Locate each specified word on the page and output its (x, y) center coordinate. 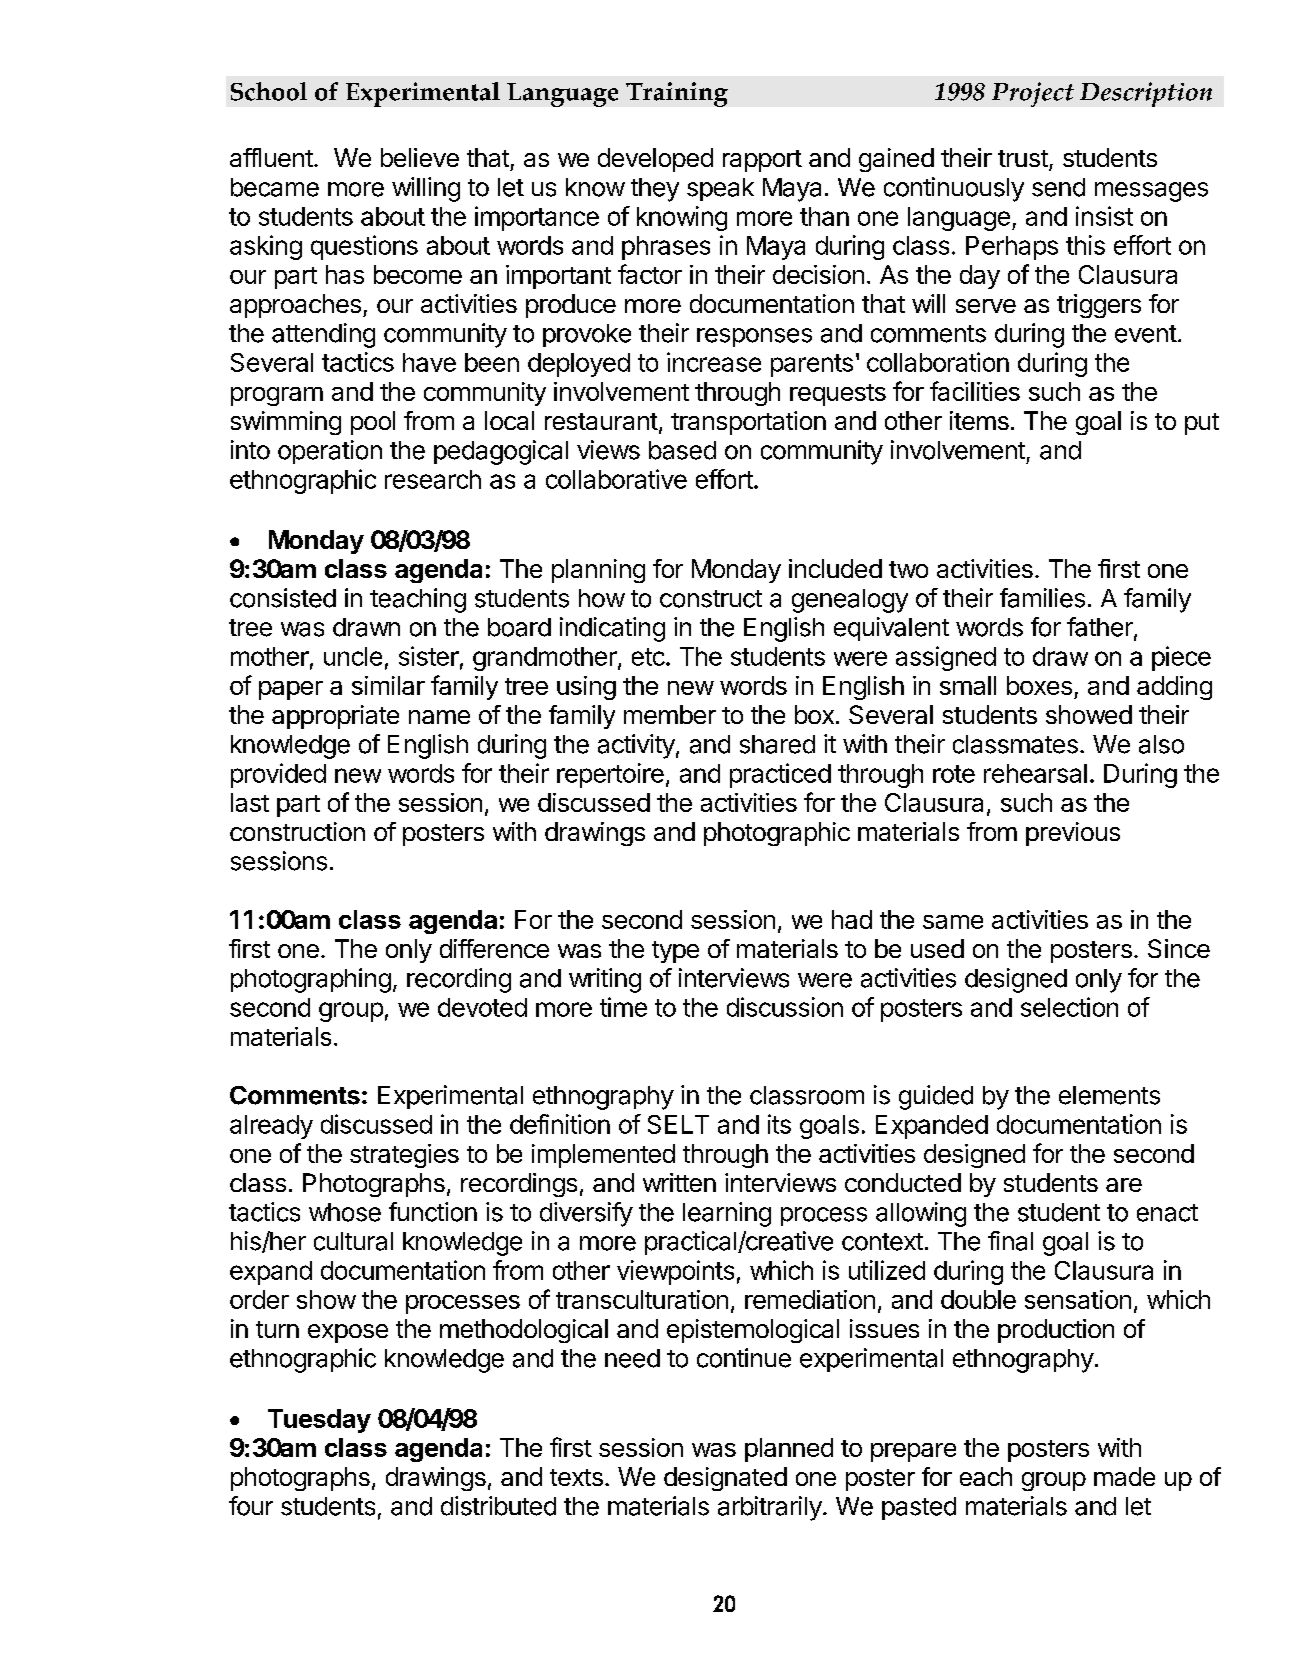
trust (1023, 158)
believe (420, 157)
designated (725, 1479)
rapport (762, 161)
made (1124, 1476)
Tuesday (319, 1421)
